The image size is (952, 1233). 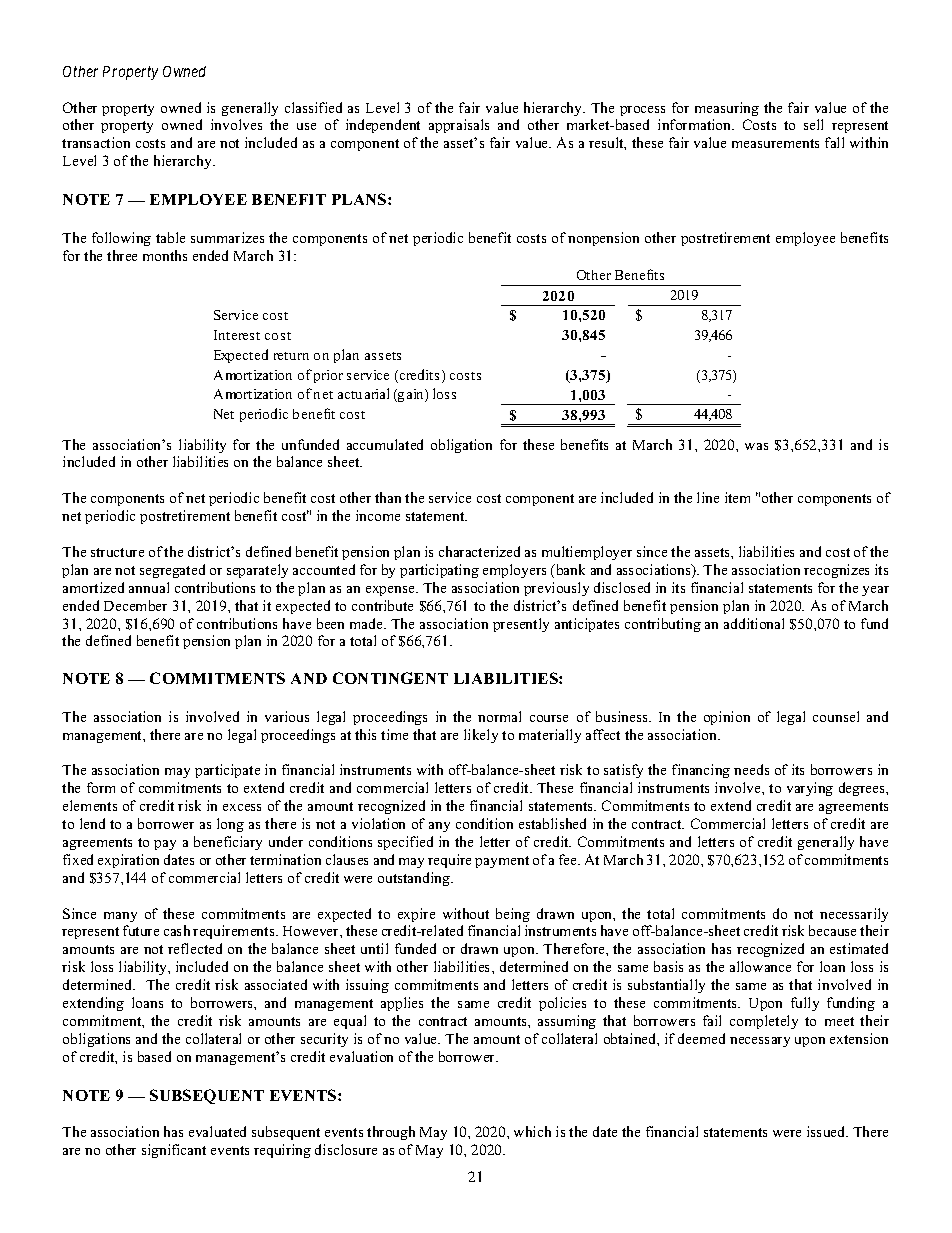 I want to click on varying, so click(x=810, y=789).
